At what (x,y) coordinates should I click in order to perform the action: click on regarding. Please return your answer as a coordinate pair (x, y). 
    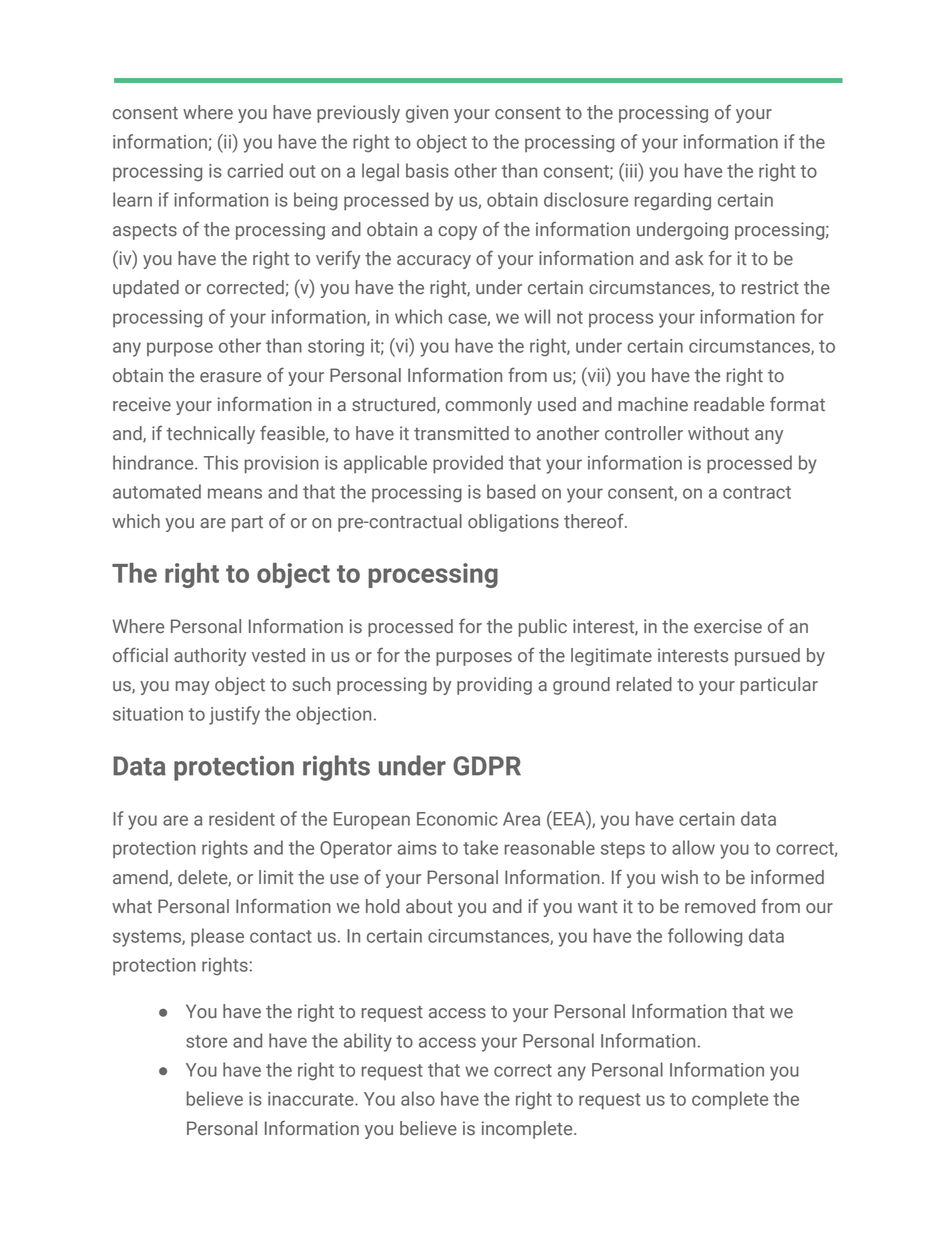
    Looking at the image, I should click on (673, 201).
